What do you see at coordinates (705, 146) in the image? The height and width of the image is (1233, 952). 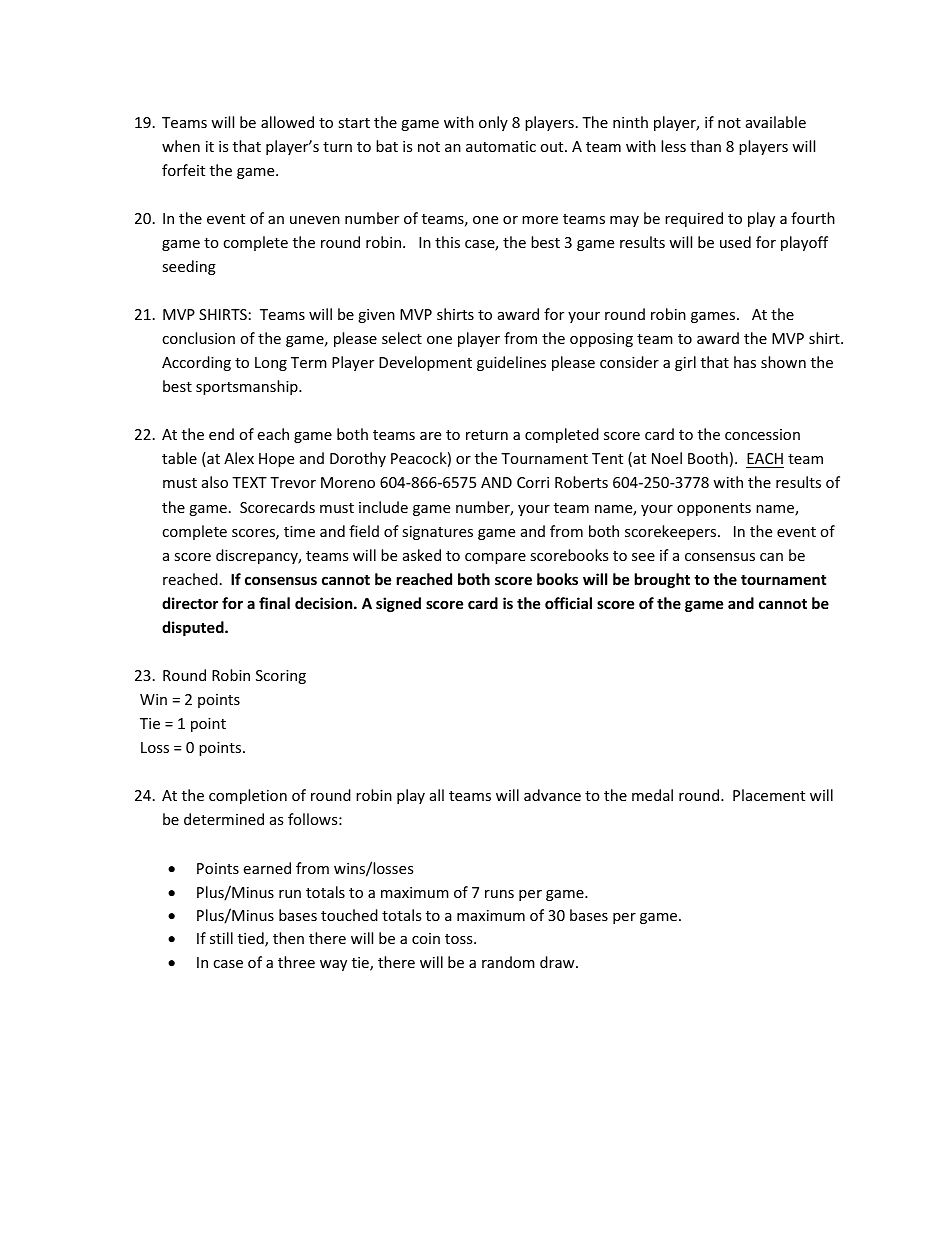 I see `than` at bounding box center [705, 146].
